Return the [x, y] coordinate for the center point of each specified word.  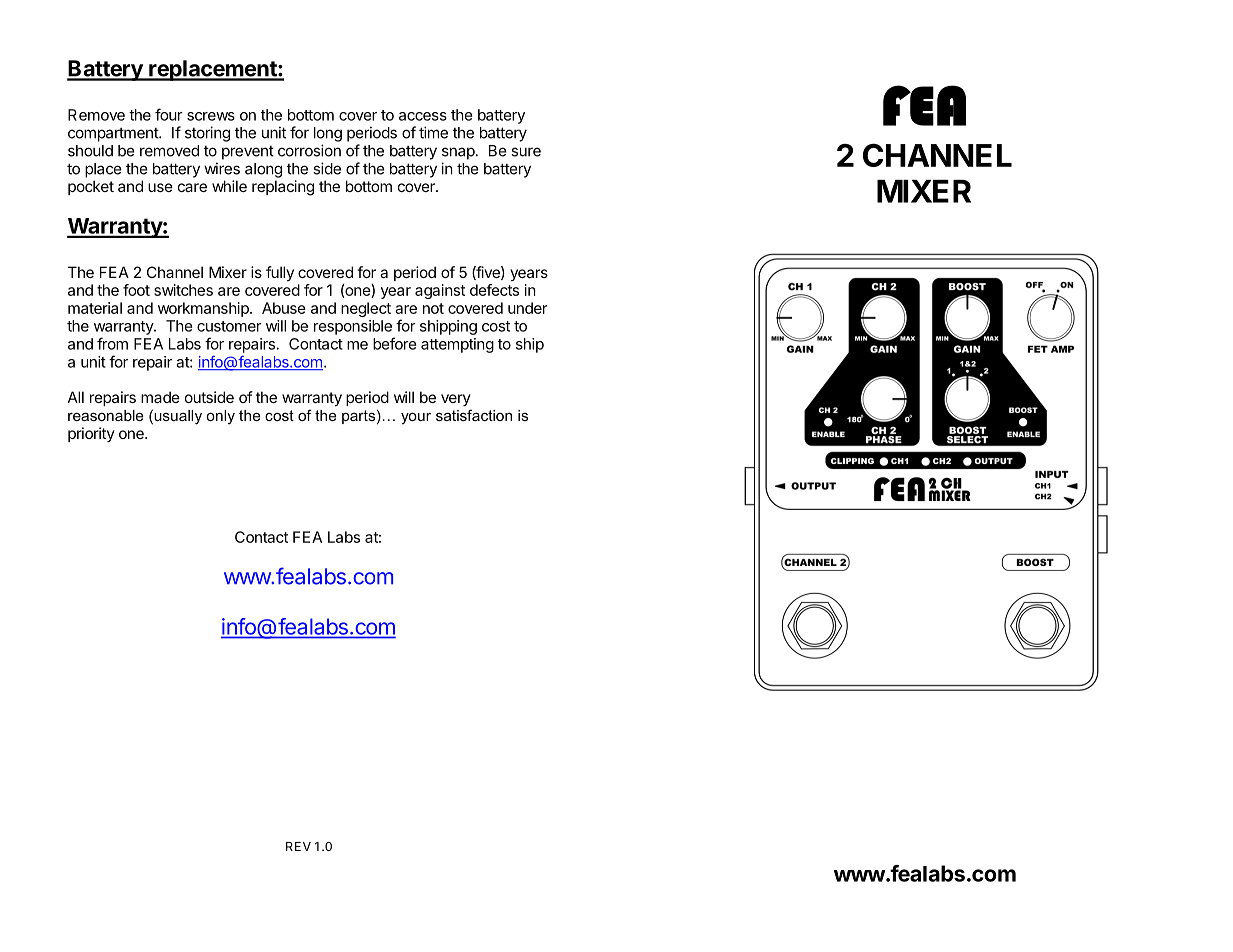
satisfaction [474, 415]
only [220, 417]
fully [280, 273]
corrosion [309, 150]
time [433, 132]
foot [136, 290]
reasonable [106, 415]
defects [494, 290]
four [169, 114]
